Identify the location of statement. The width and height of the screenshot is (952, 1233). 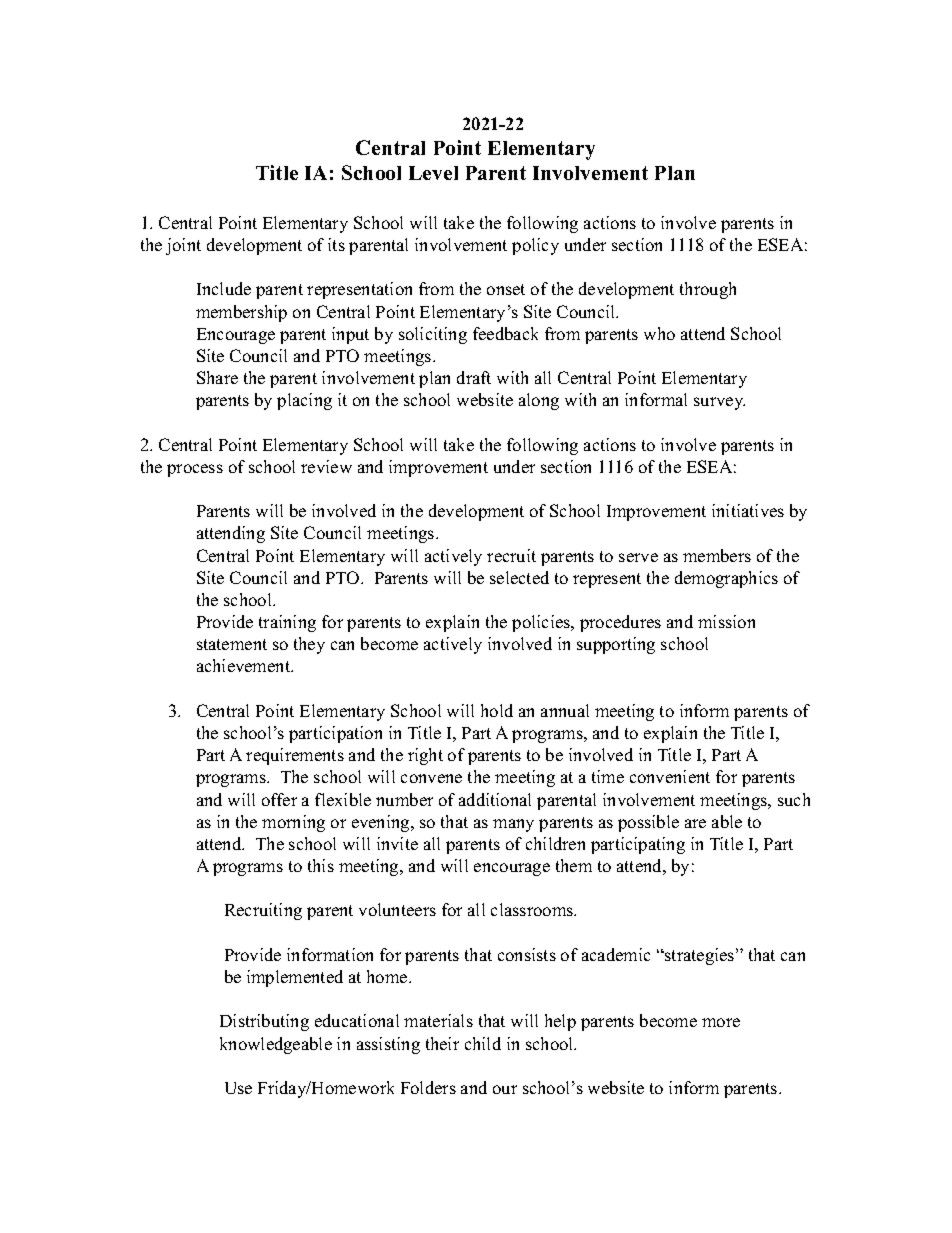
(232, 644).
